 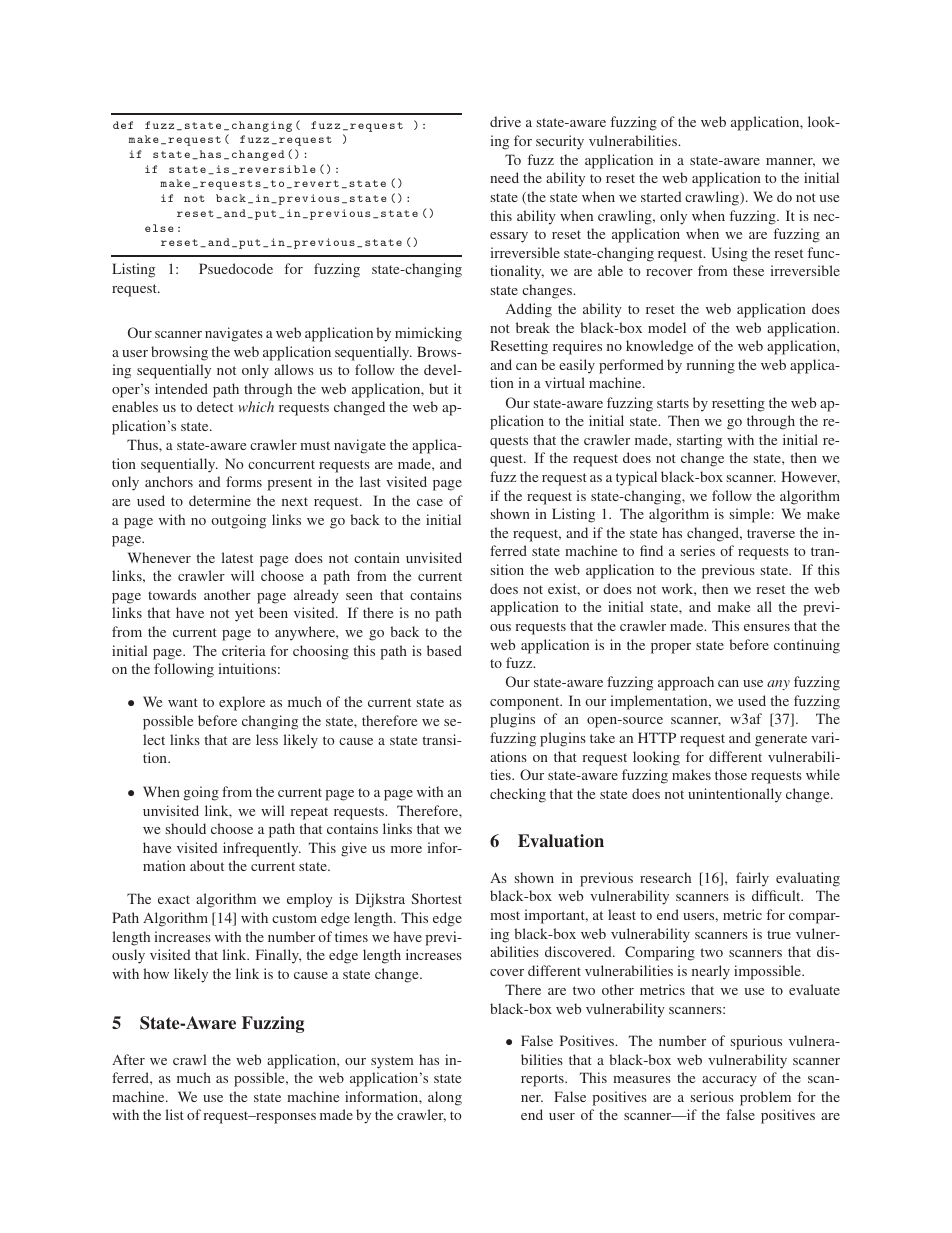 I want to click on accuracy, so click(x=729, y=1081).
